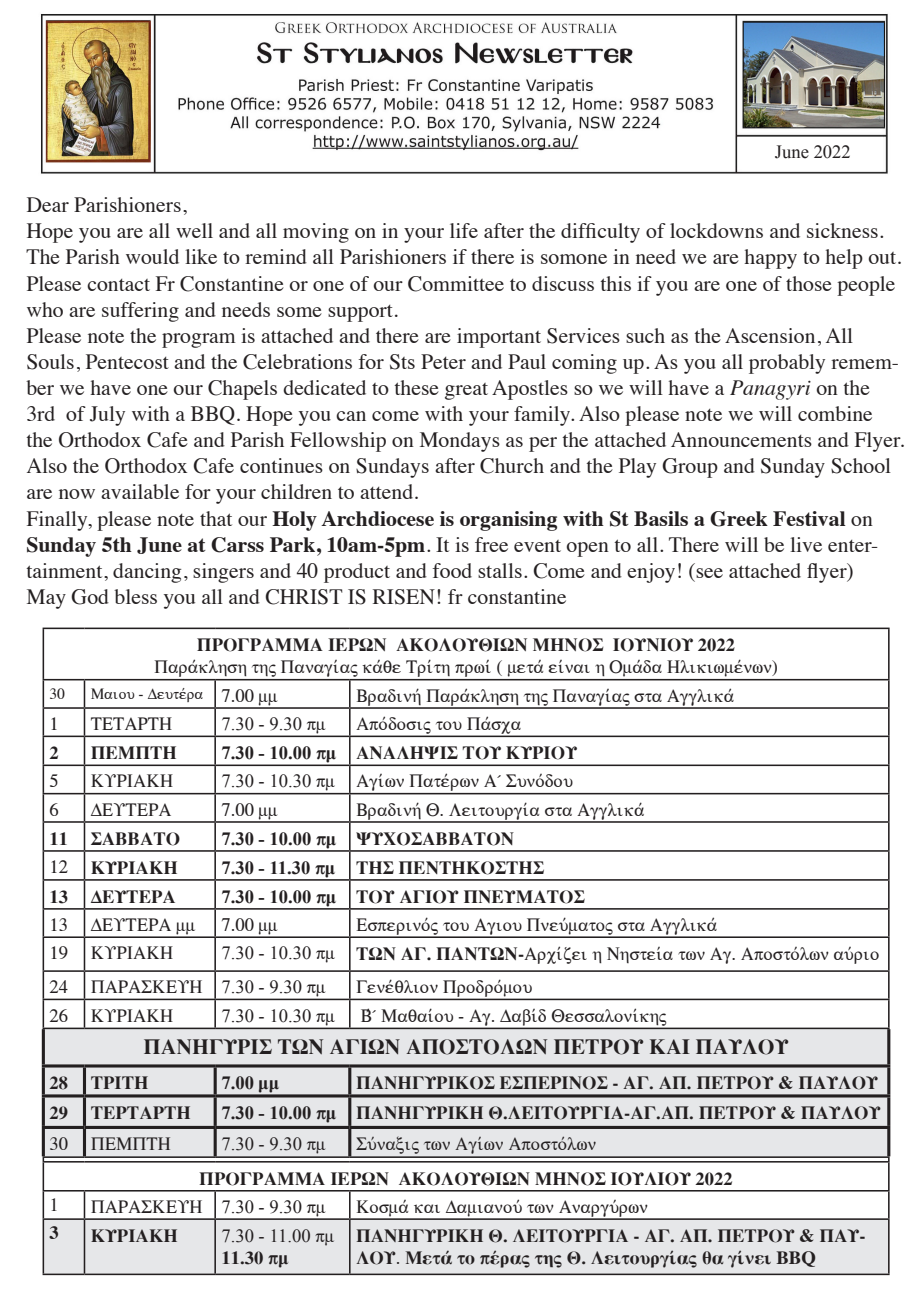 The image size is (924, 1308). Describe the element at coordinates (842, 230) in the screenshot. I see `sickness` at that location.
